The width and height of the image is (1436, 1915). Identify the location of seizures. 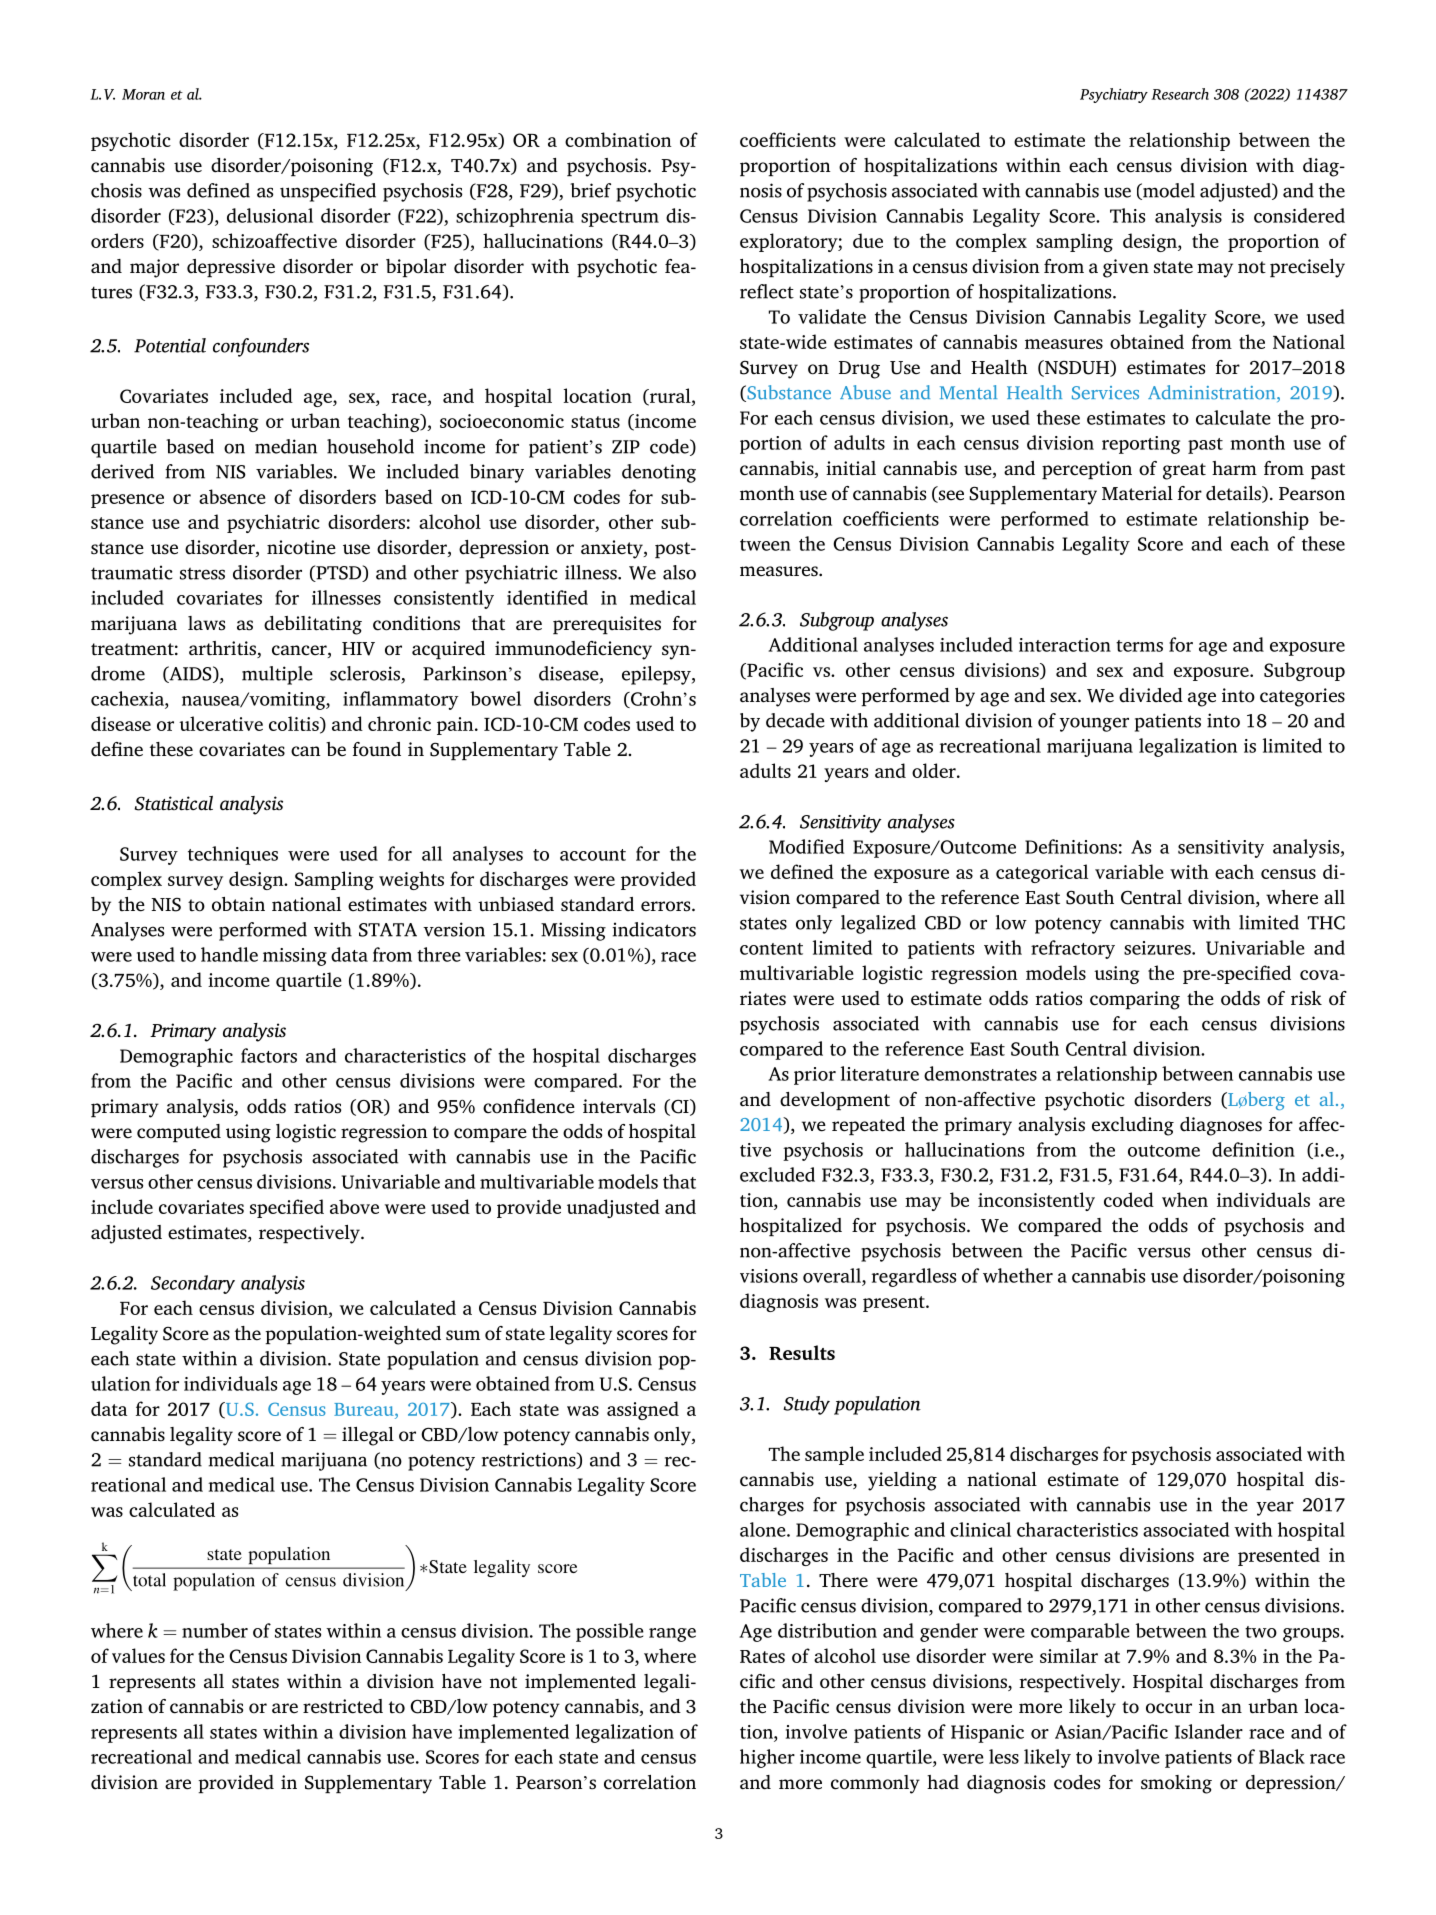
(1158, 948).
